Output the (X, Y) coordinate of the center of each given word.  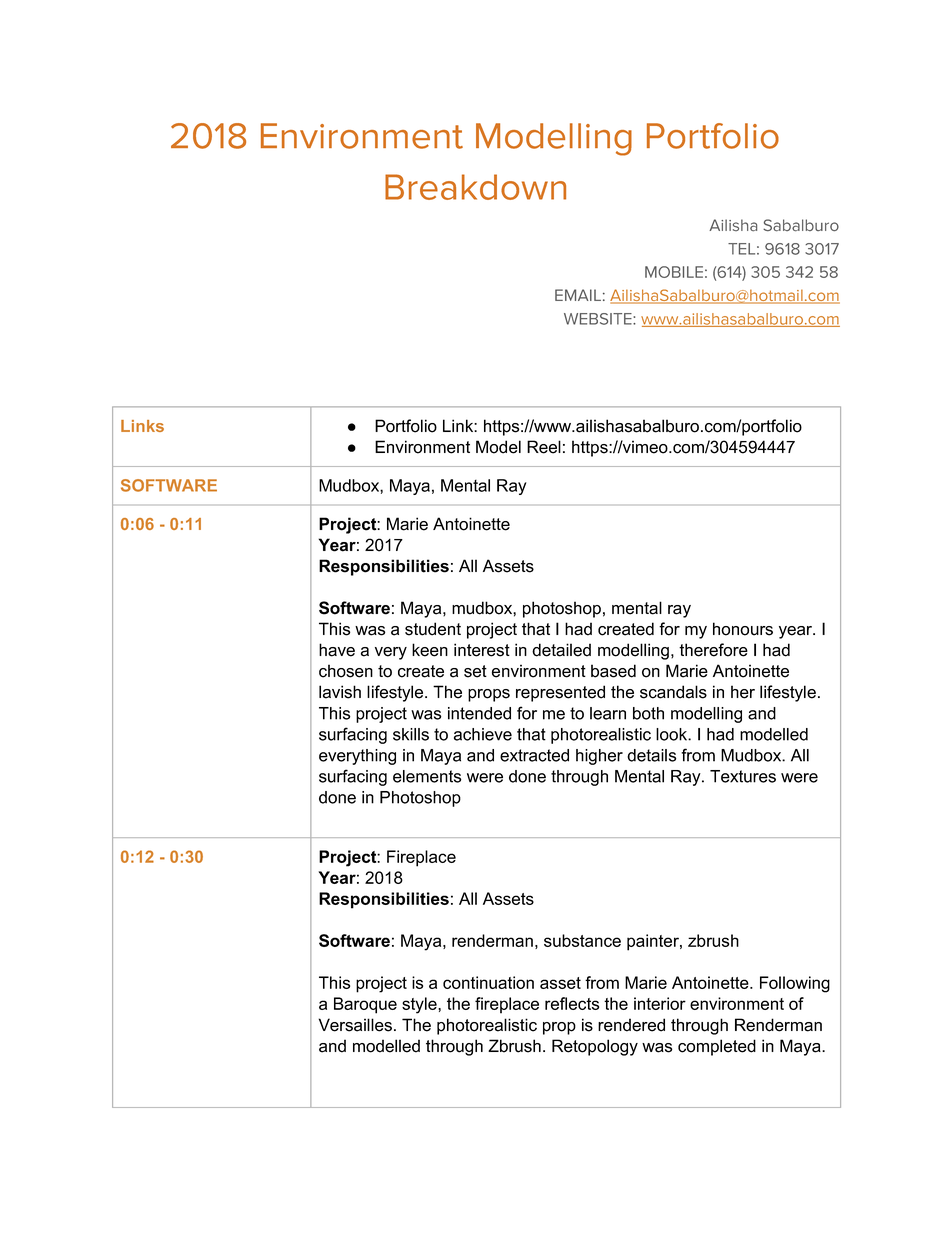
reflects (572, 1003)
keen (430, 650)
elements (427, 776)
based (613, 671)
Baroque (365, 1005)
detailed (561, 650)
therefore (713, 650)
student (433, 629)
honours (743, 629)
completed (717, 1047)
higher (599, 757)
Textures (743, 776)
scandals (673, 692)
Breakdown (475, 187)
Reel (544, 447)
